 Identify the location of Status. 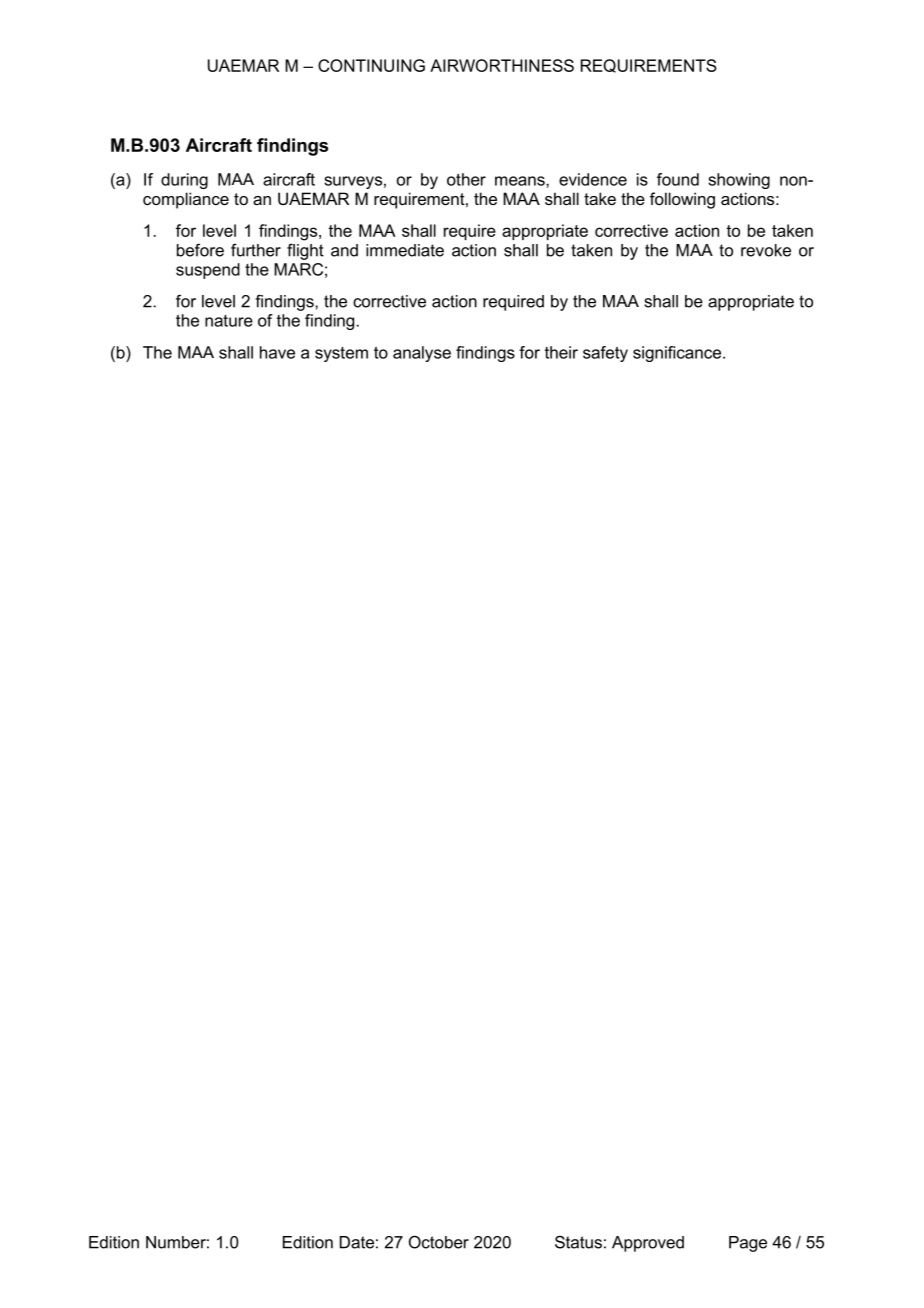
(578, 1242).
